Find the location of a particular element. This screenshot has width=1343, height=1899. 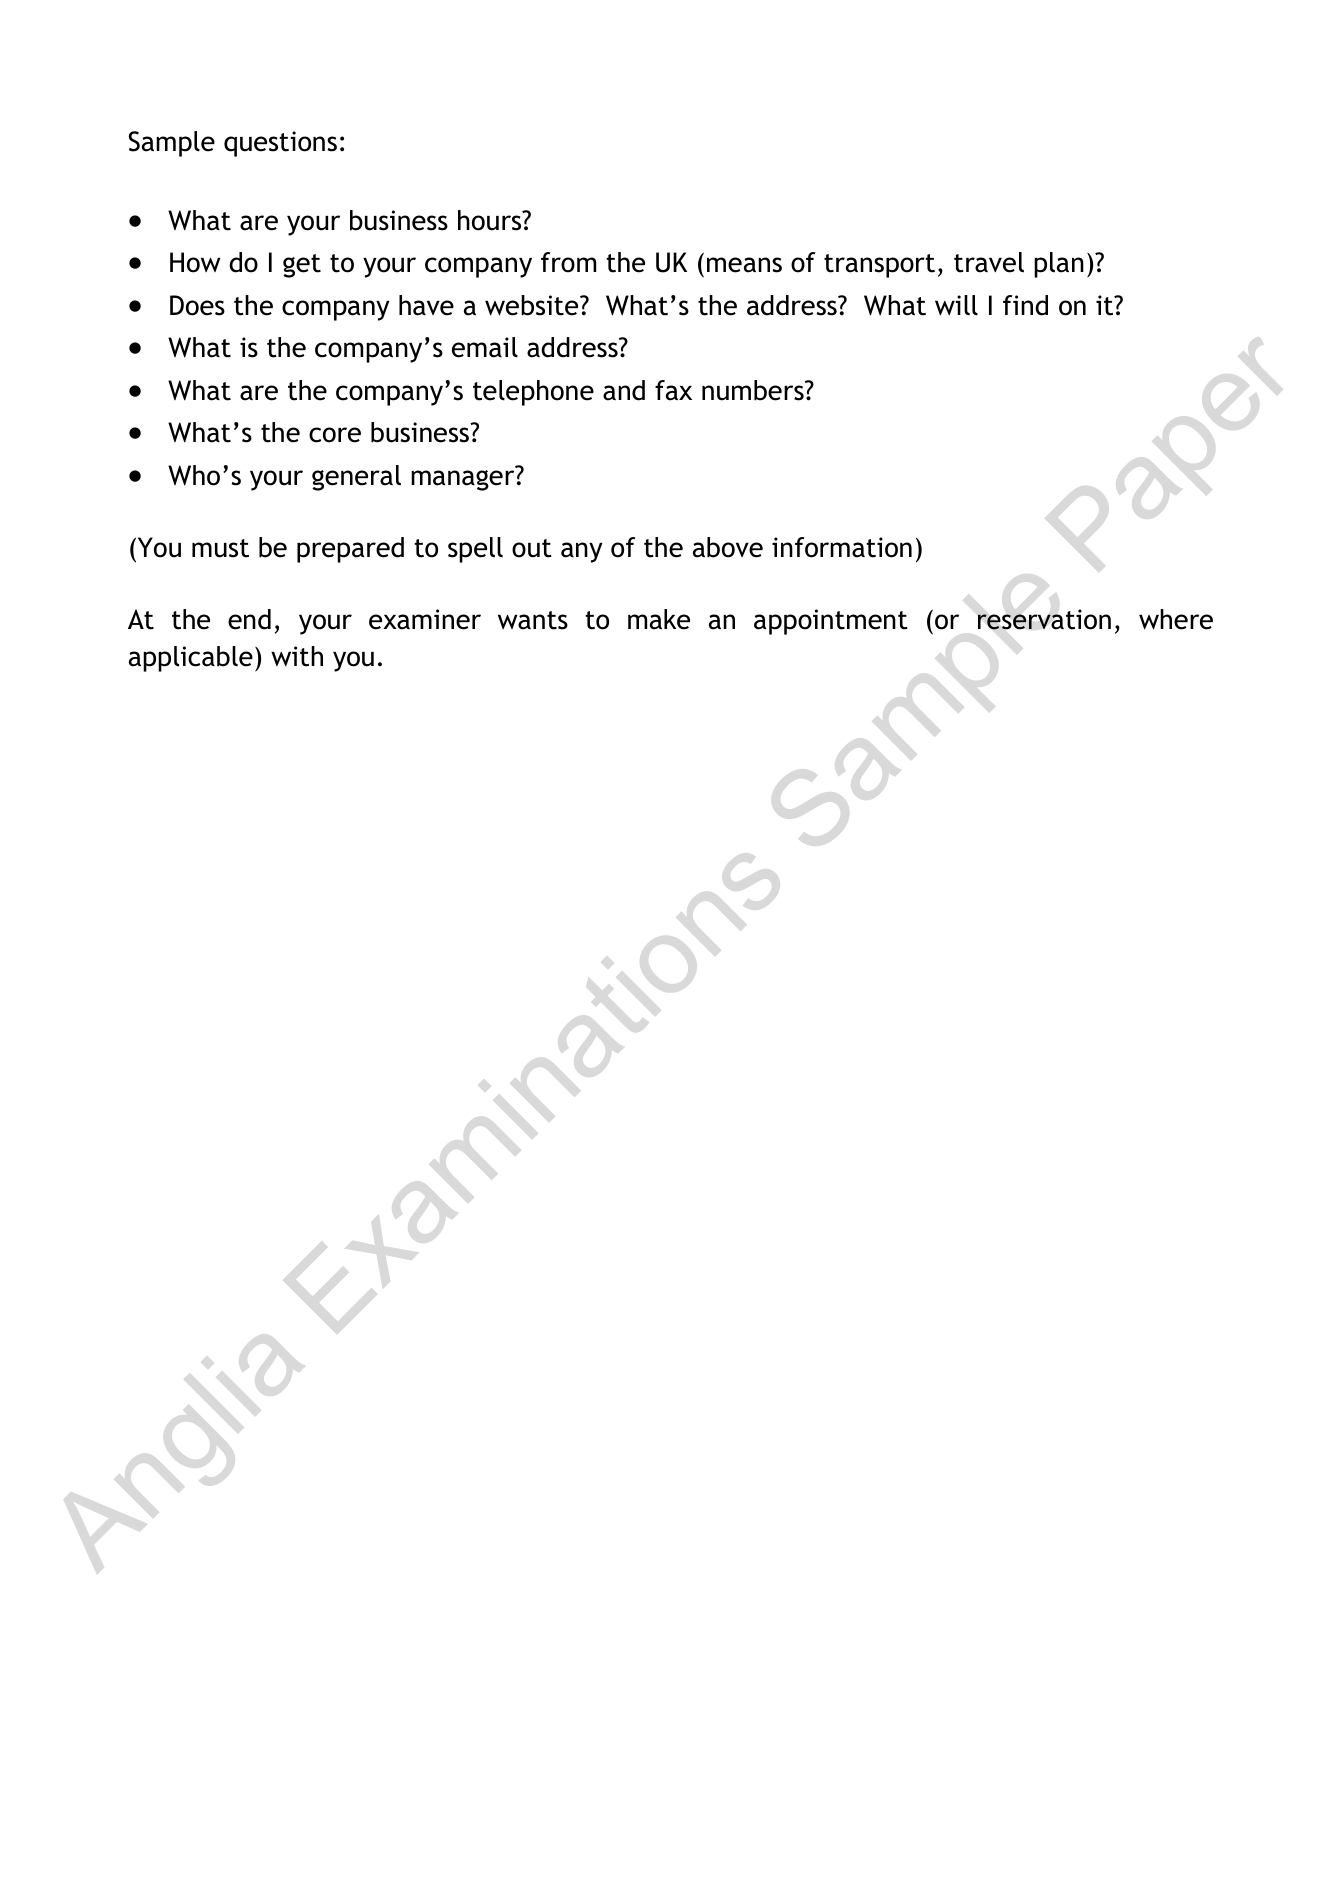

numbers is located at coordinates (754, 390).
